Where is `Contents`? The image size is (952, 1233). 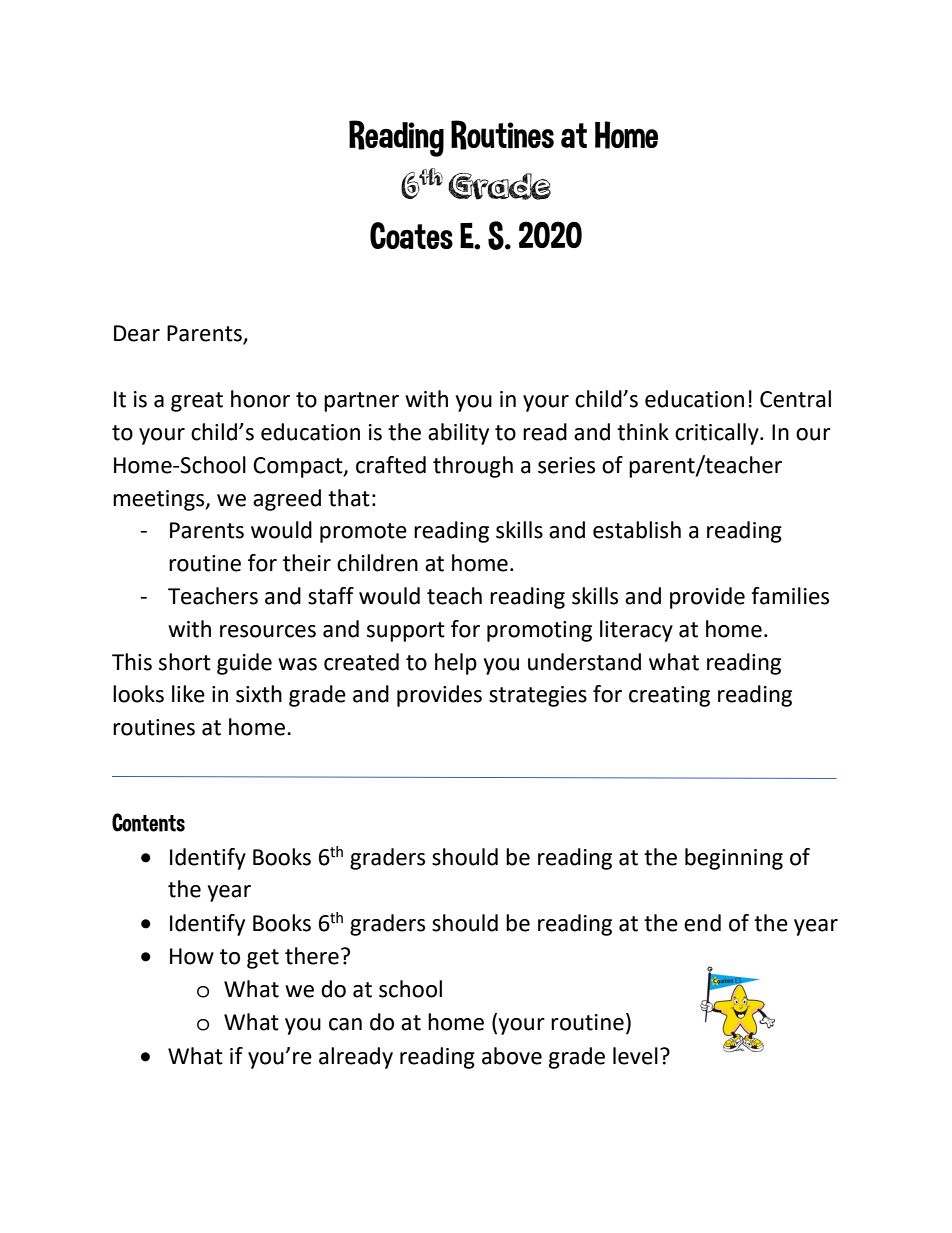 Contents is located at coordinates (148, 822).
